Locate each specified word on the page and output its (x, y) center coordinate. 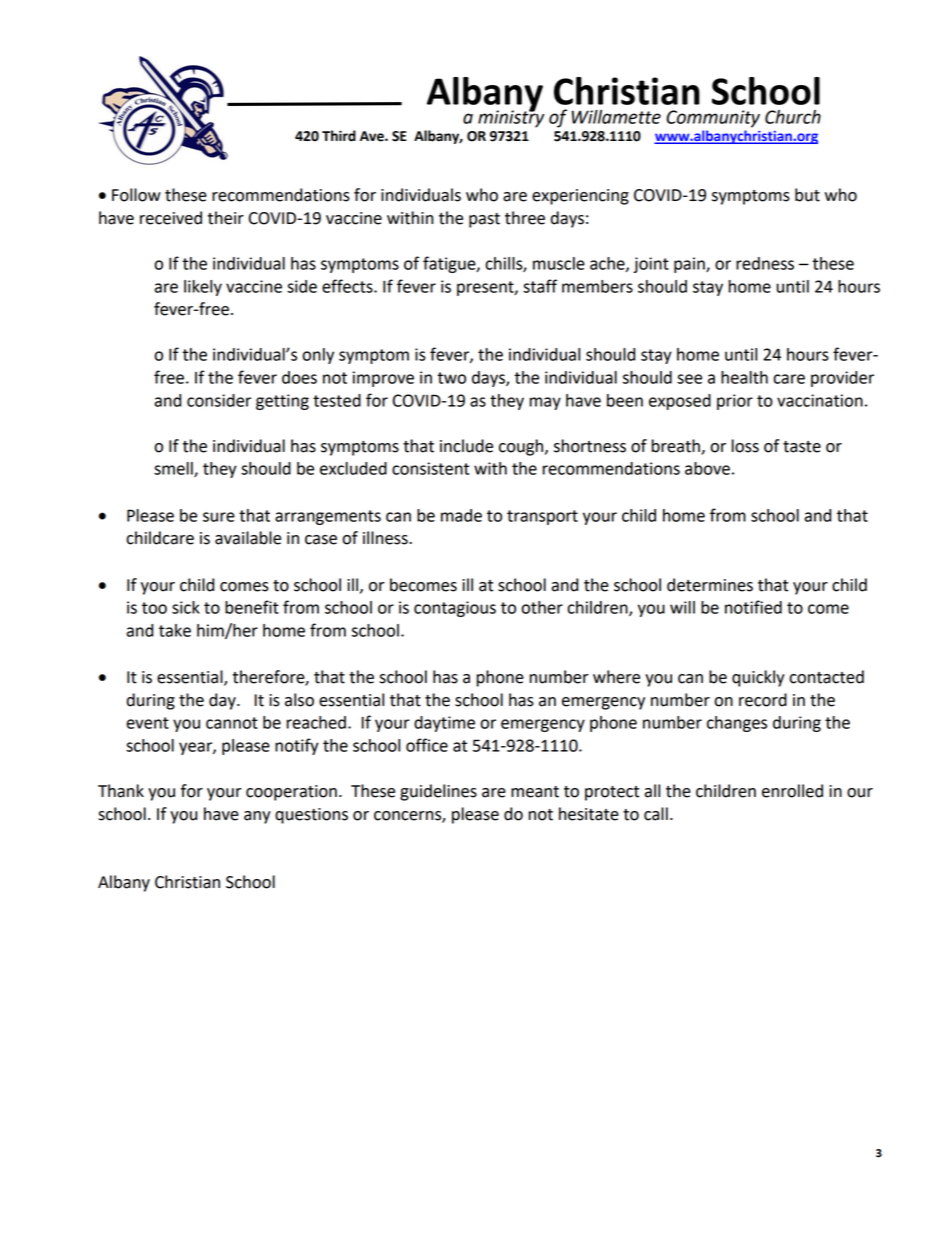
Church (793, 117)
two (451, 378)
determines (710, 585)
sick (186, 607)
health (744, 377)
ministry (511, 118)
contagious (455, 609)
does (299, 377)
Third (339, 136)
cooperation (291, 793)
